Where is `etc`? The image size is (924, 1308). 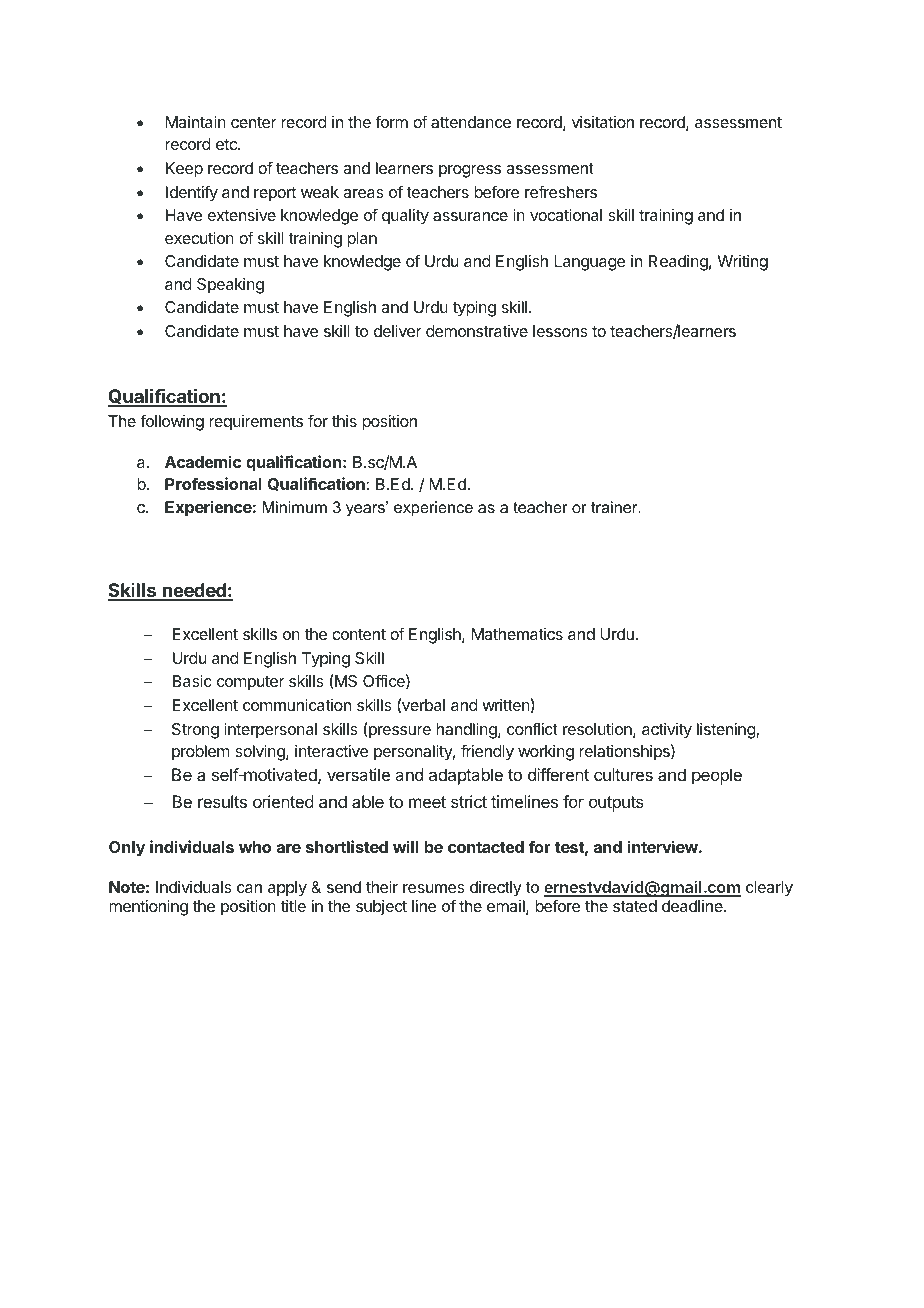 etc is located at coordinates (227, 144).
